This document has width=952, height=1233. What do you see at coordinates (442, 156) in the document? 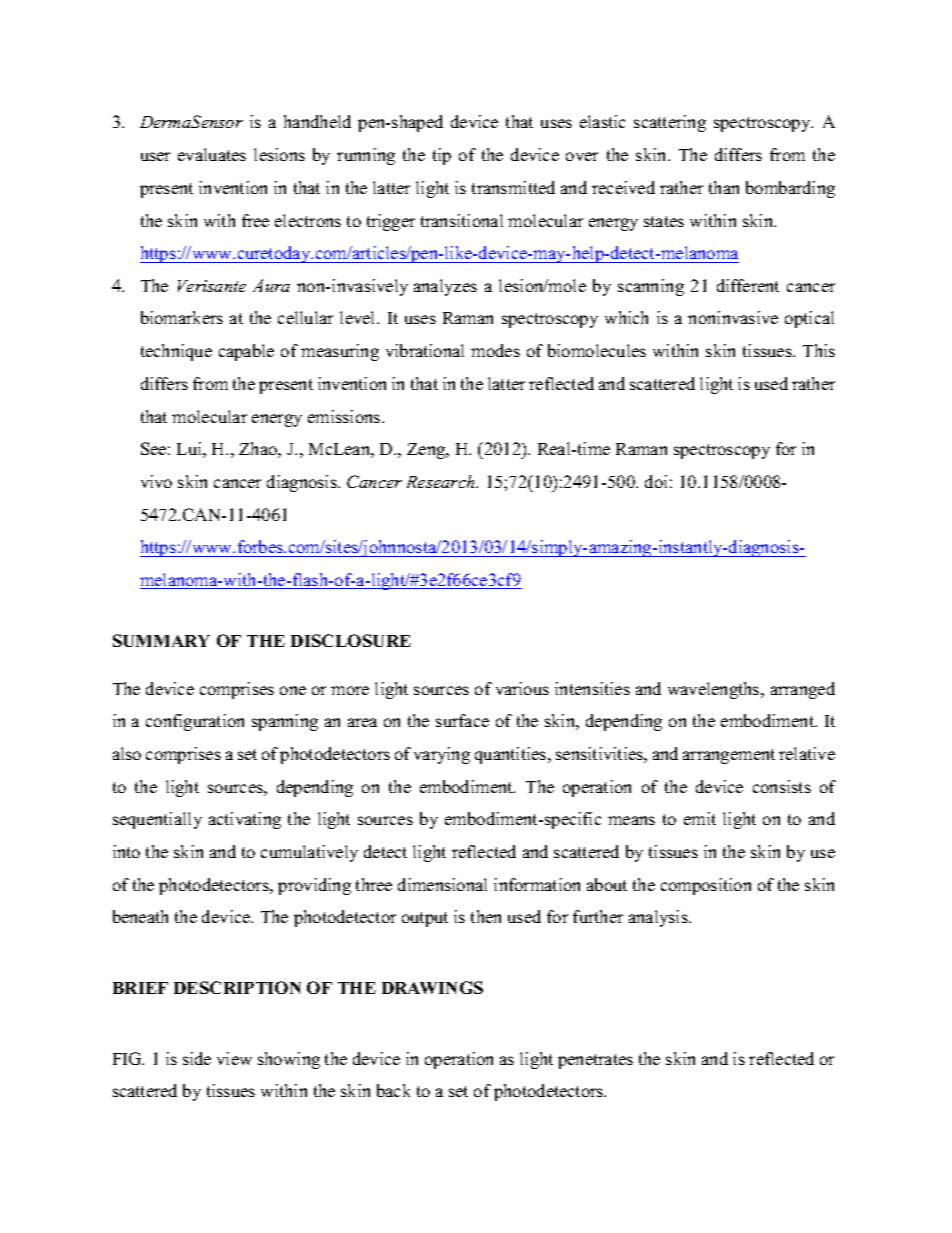
I see `tip` at bounding box center [442, 156].
